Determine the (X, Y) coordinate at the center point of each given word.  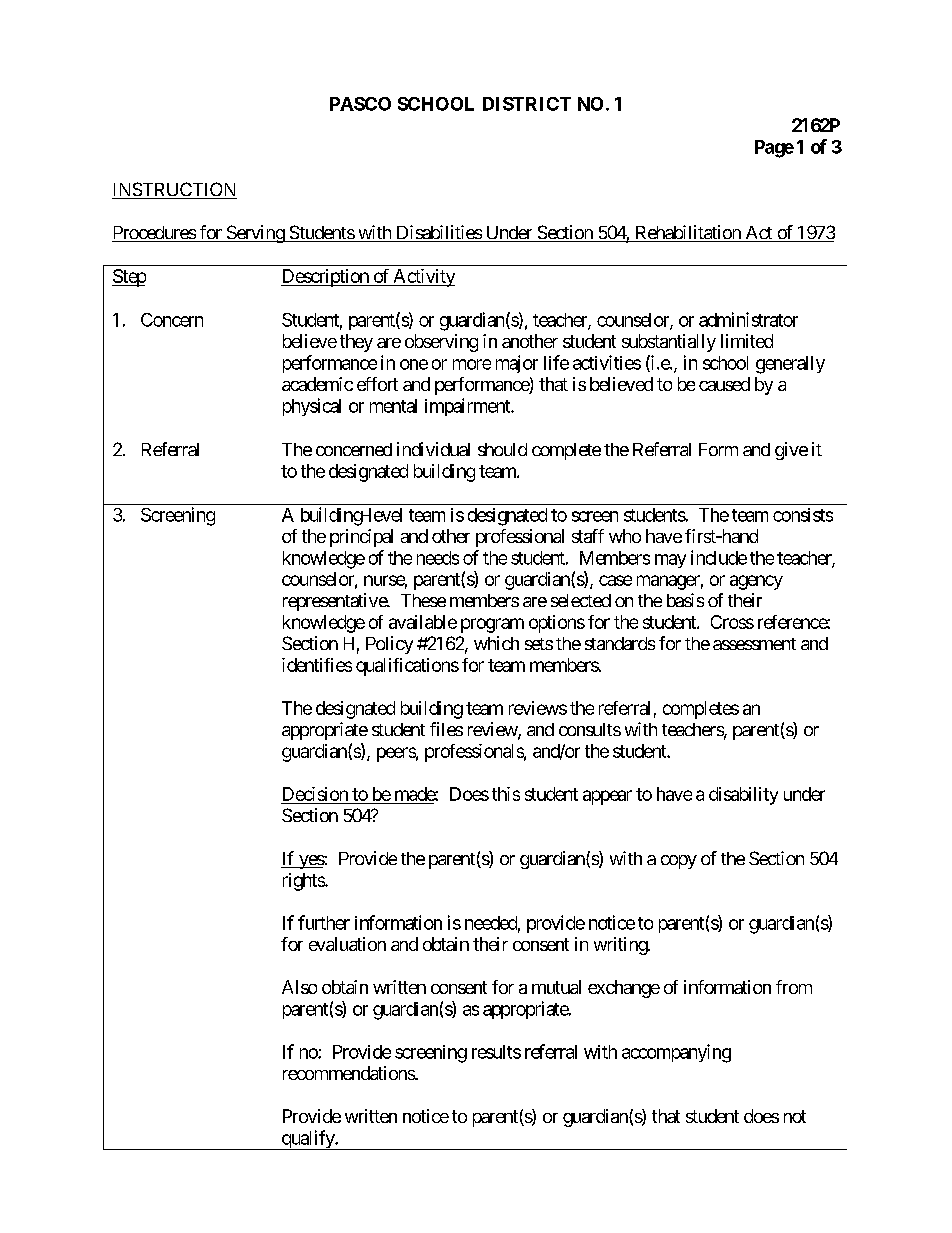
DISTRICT (527, 104)
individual (433, 449)
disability (743, 796)
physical (312, 407)
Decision (315, 794)
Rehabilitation (687, 233)
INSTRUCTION (174, 190)
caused (724, 384)
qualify (307, 1140)
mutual (556, 987)
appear (607, 797)
